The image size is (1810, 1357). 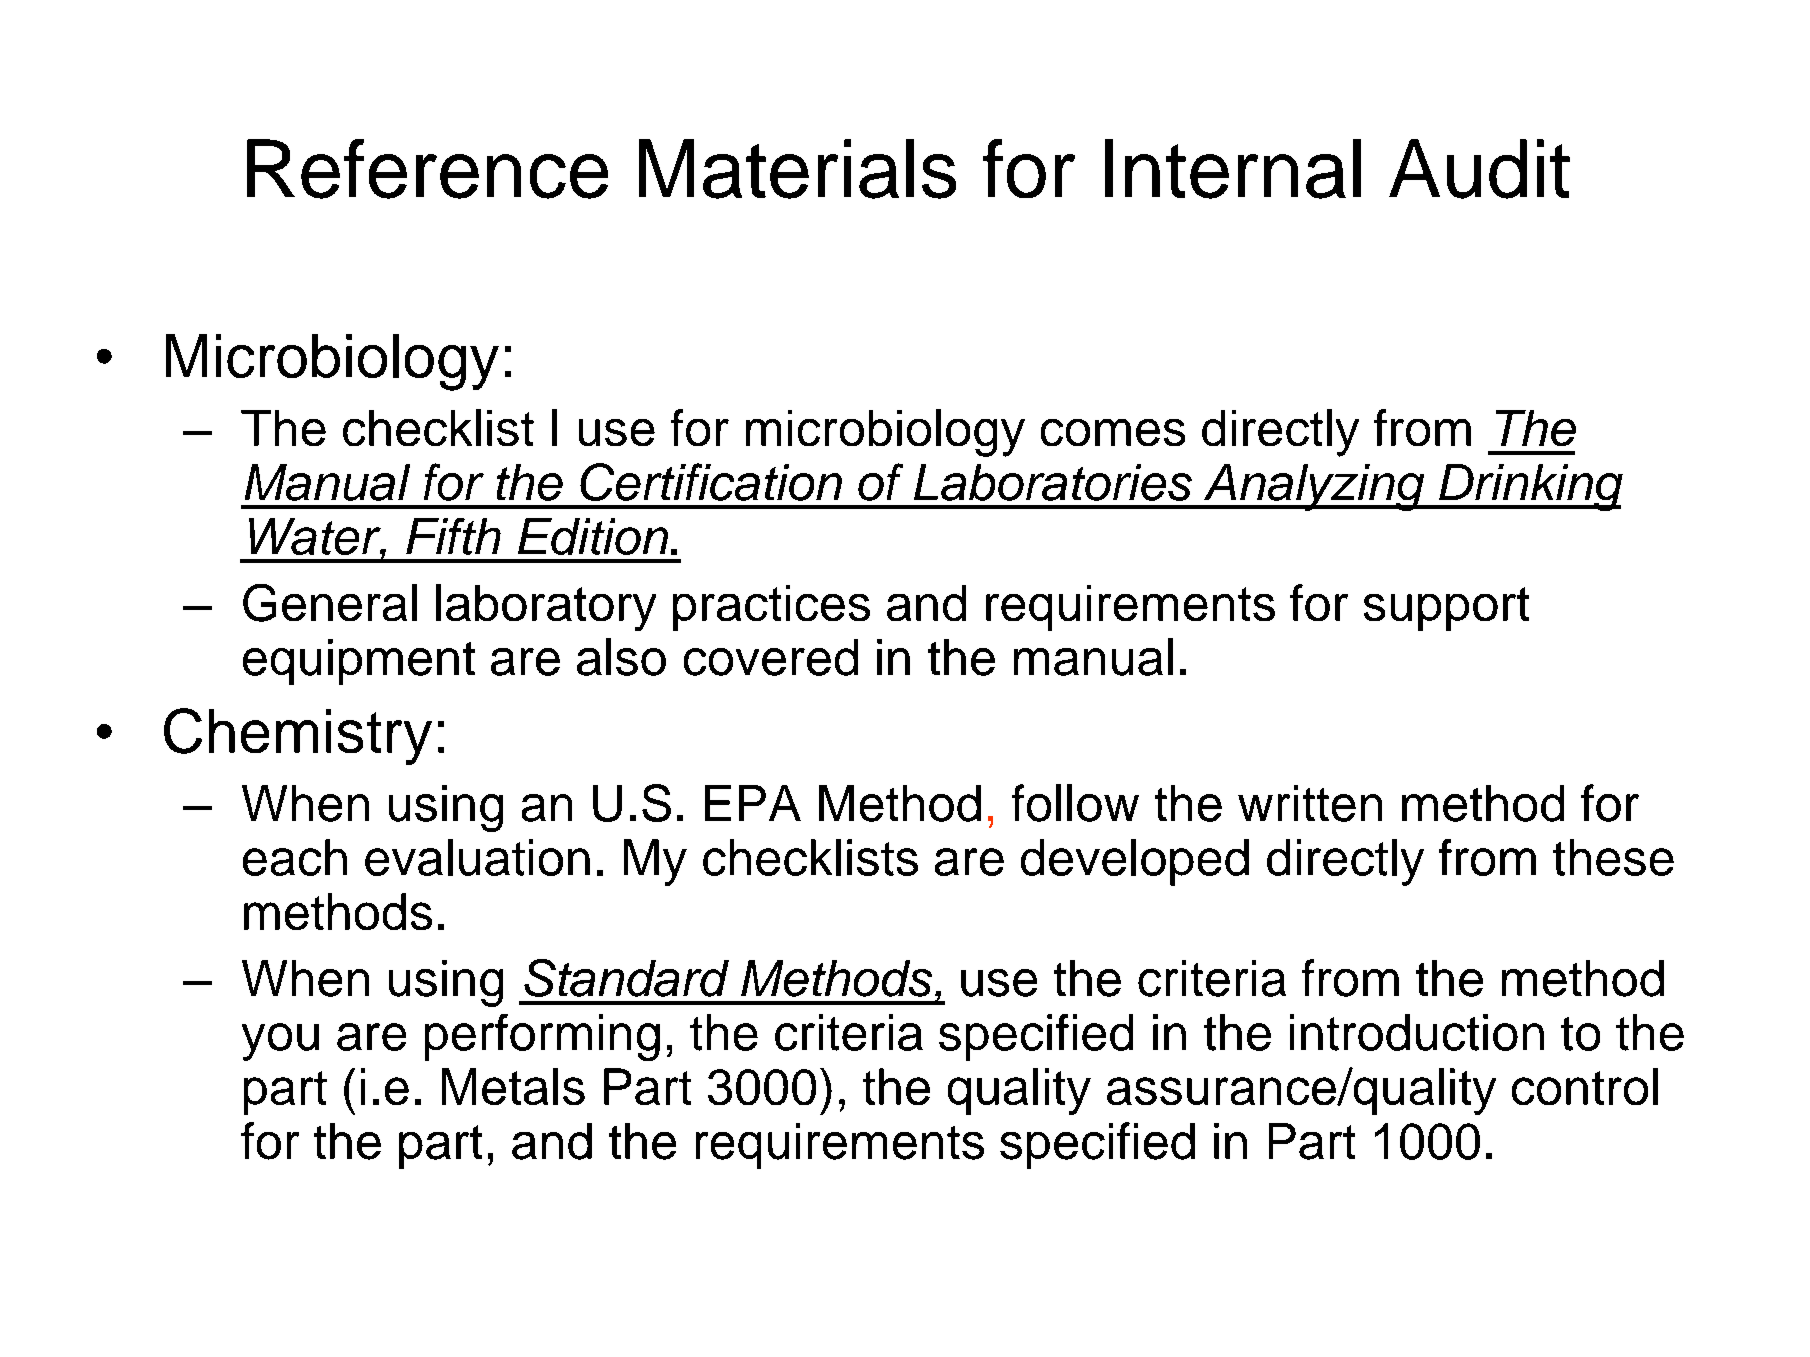 I want to click on evaluation, so click(x=477, y=857).
